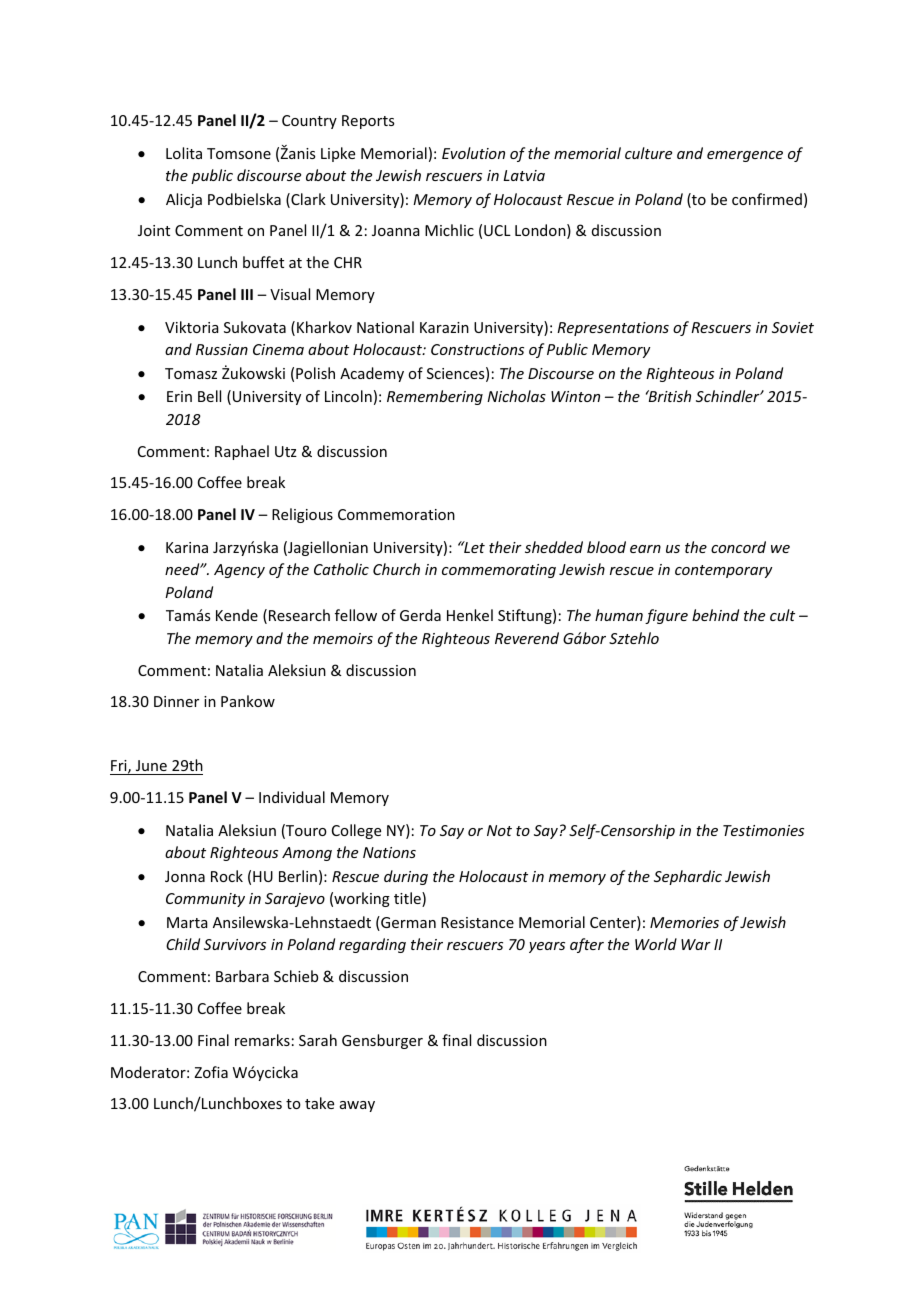 The width and height of the image is (924, 1308). I want to click on Lolita, so click(184, 153).
